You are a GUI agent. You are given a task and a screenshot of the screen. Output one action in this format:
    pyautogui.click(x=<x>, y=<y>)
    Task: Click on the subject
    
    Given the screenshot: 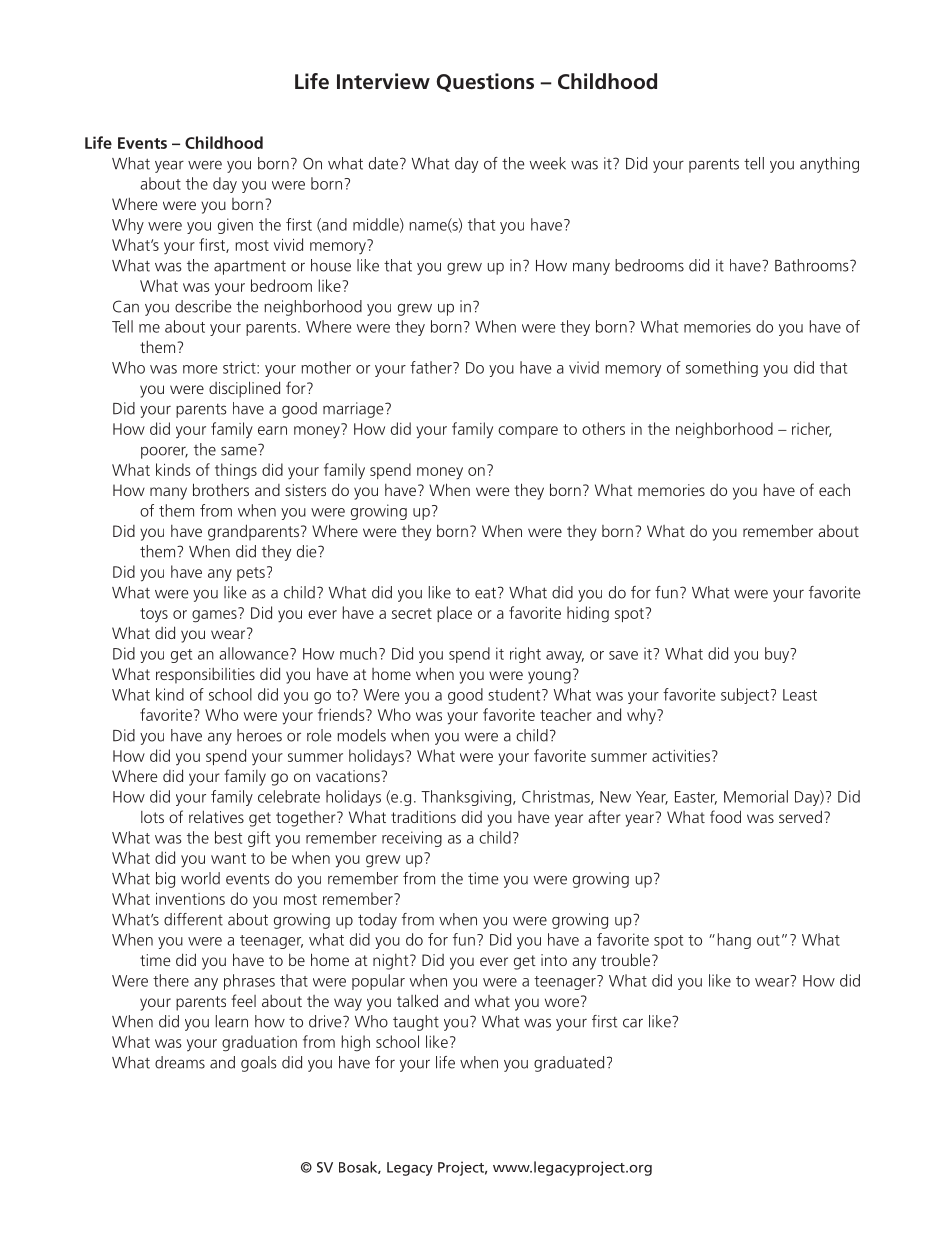 What is the action you would take?
    pyautogui.click(x=746, y=696)
